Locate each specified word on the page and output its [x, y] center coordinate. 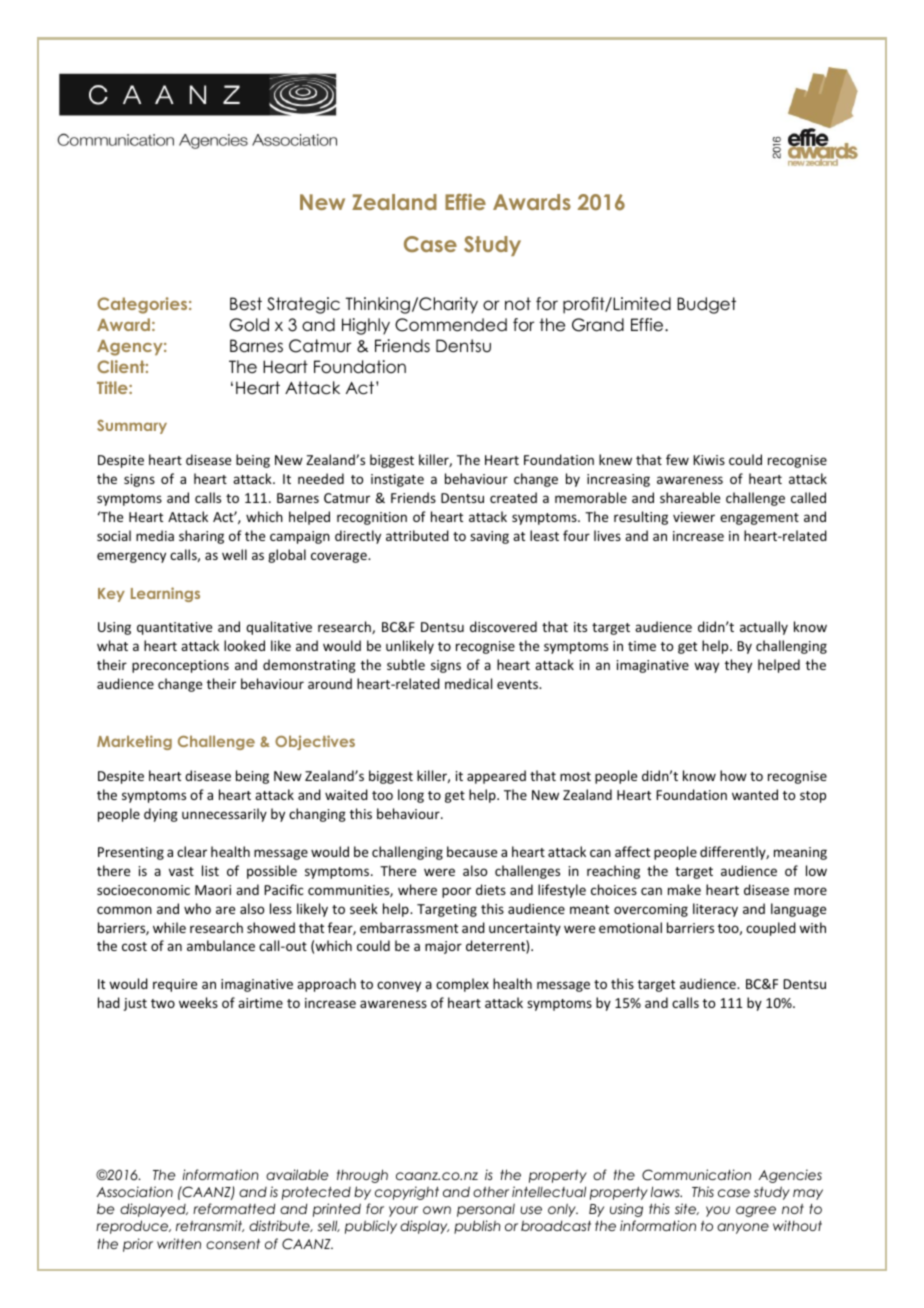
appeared [496, 777]
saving [489, 537]
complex [462, 985]
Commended [451, 325]
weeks [198, 1002]
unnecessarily [224, 815]
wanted [755, 794]
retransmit [210, 1226]
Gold [249, 325]
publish [477, 1227]
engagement [759, 519]
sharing [201, 537]
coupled [771, 929]
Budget [706, 305]
